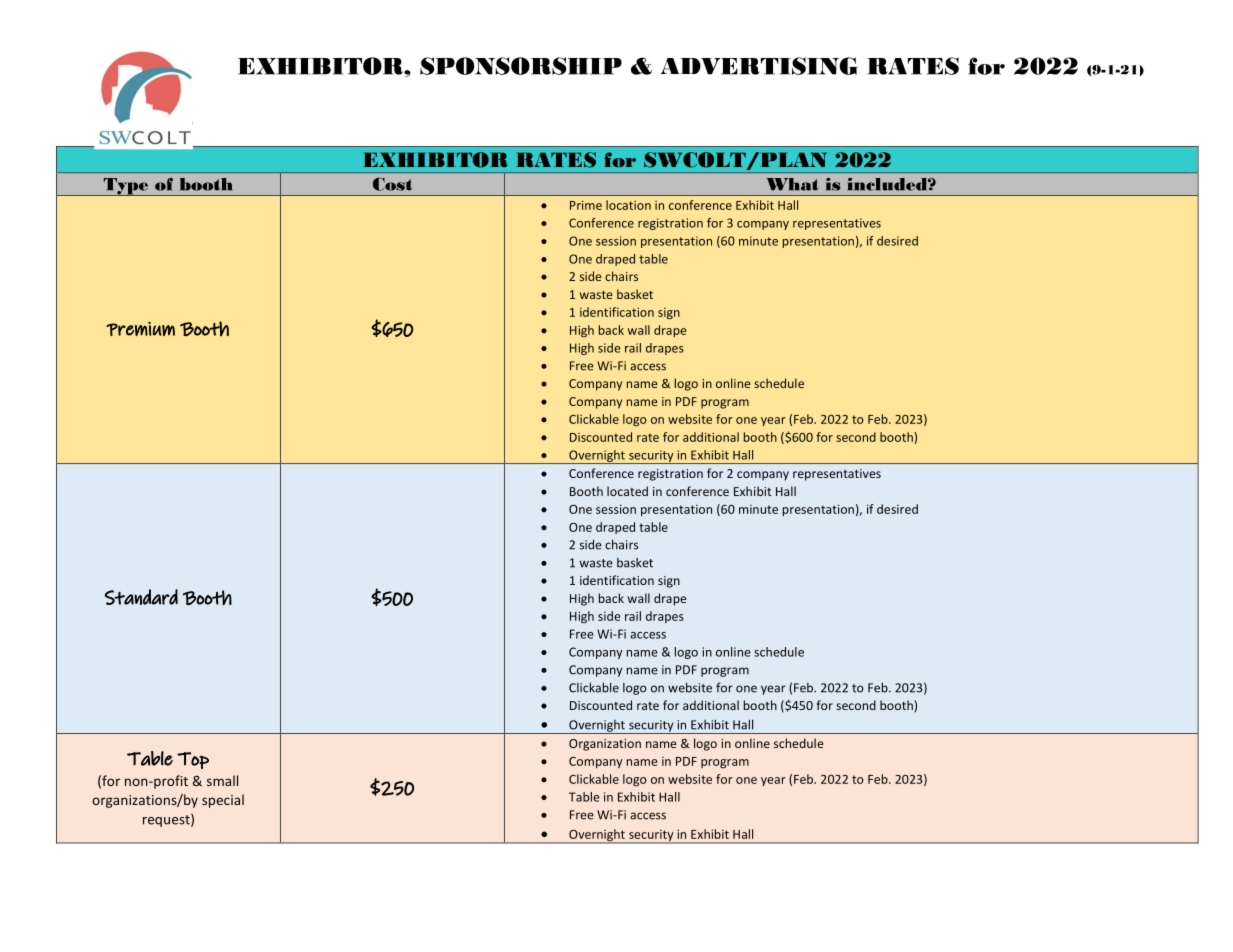 Image resolution: width=1233 pixels, height=952 pixels. Describe the element at coordinates (521, 66) in the document. I see `SPONSORSHIP` at that location.
